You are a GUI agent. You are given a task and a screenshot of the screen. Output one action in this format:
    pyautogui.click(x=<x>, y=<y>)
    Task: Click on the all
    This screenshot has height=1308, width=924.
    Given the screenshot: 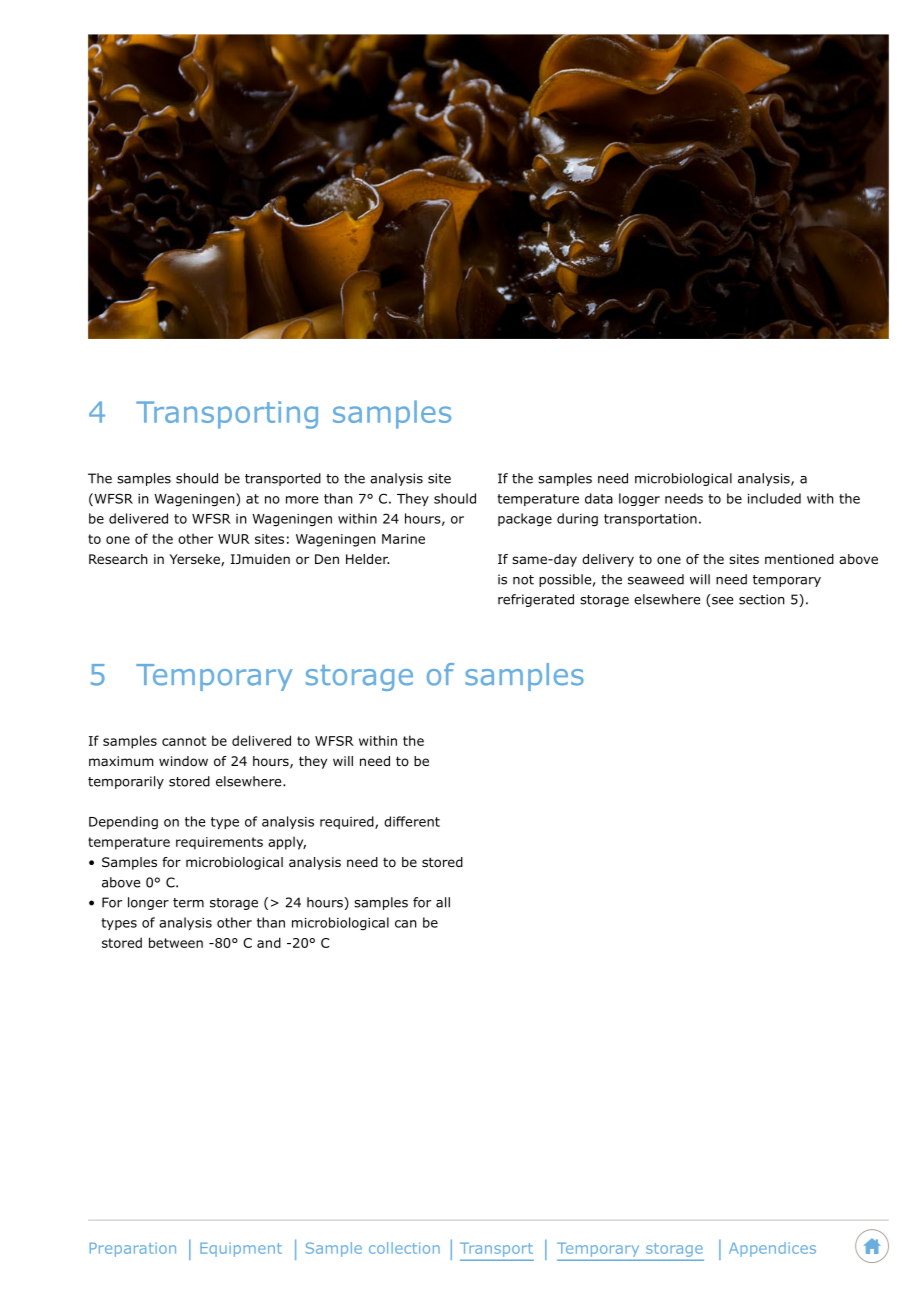 What is the action you would take?
    pyautogui.click(x=443, y=902)
